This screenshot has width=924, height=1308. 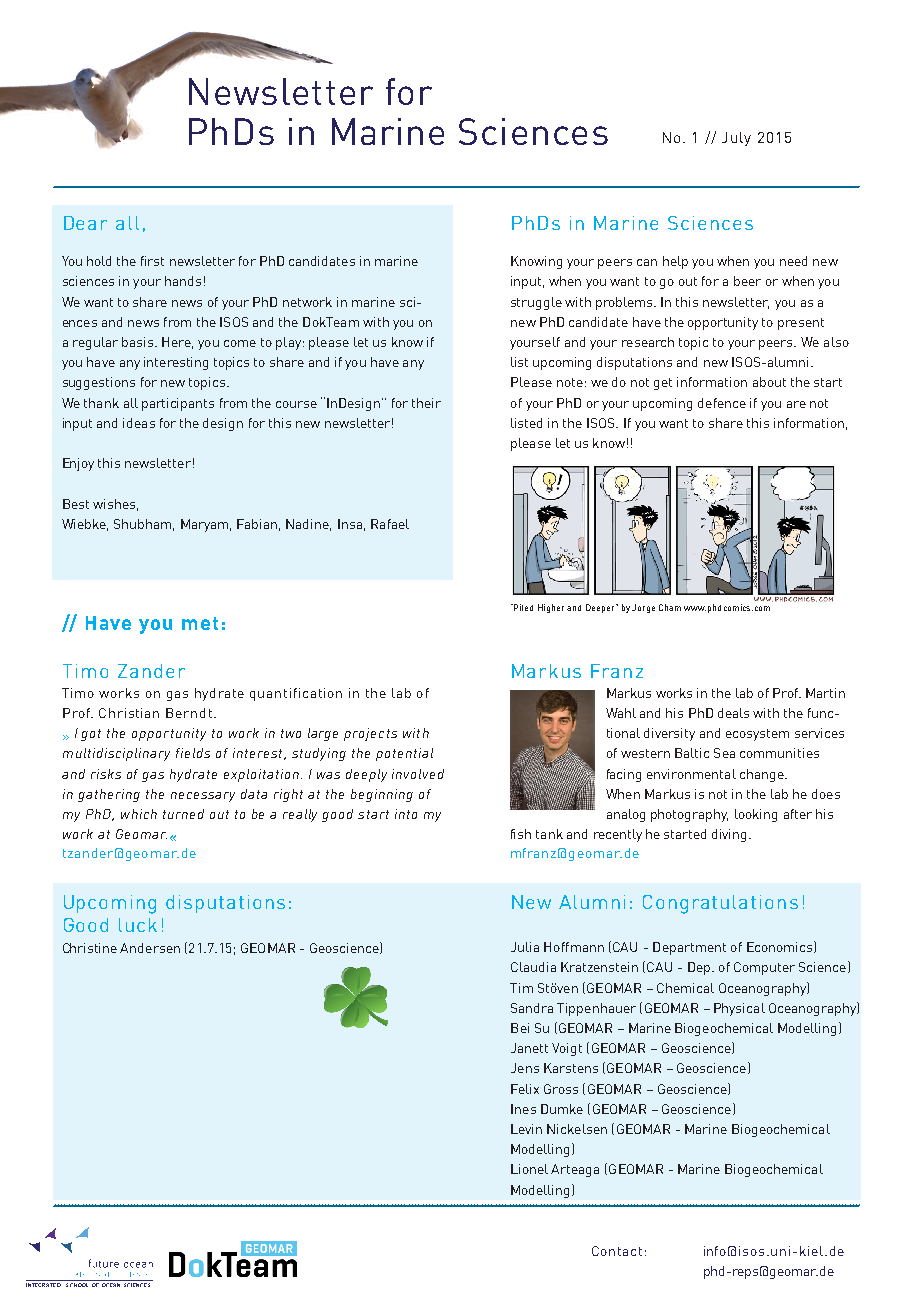 What do you see at coordinates (536, 303) in the screenshot?
I see `struggle` at bounding box center [536, 303].
